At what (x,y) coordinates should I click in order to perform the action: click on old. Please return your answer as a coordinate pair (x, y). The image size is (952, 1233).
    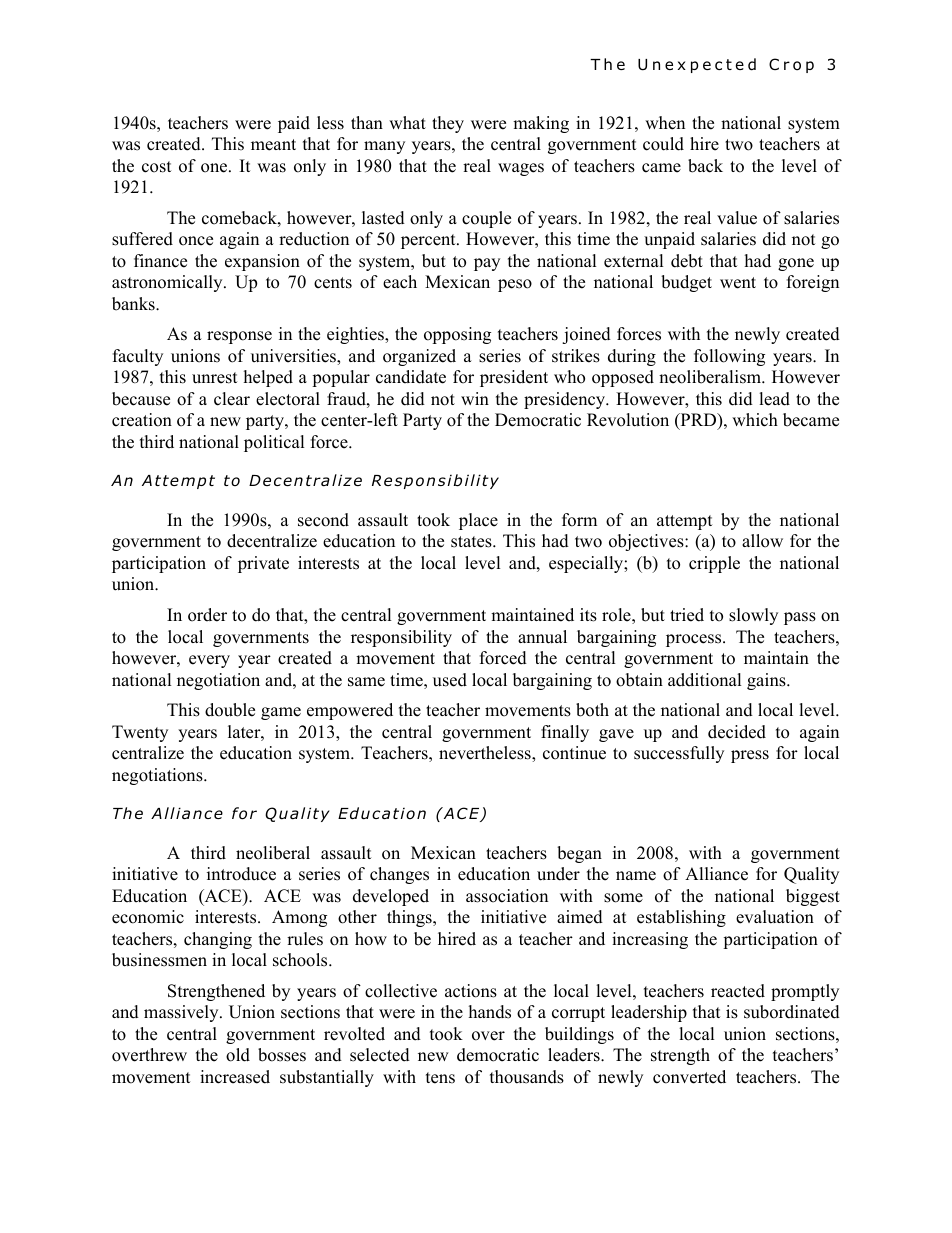
    Looking at the image, I should click on (238, 1055).
